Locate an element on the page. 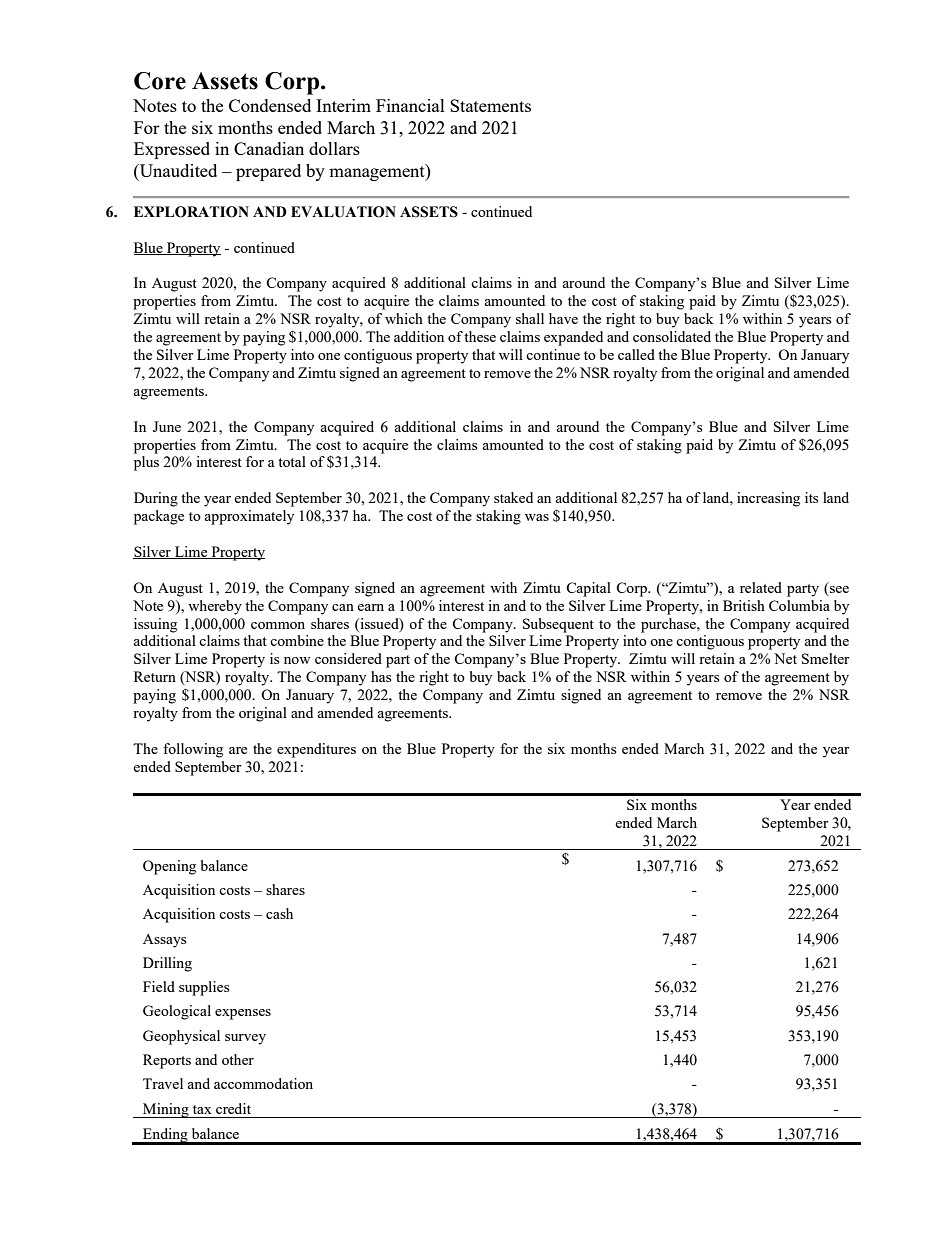  Net is located at coordinates (785, 658).
